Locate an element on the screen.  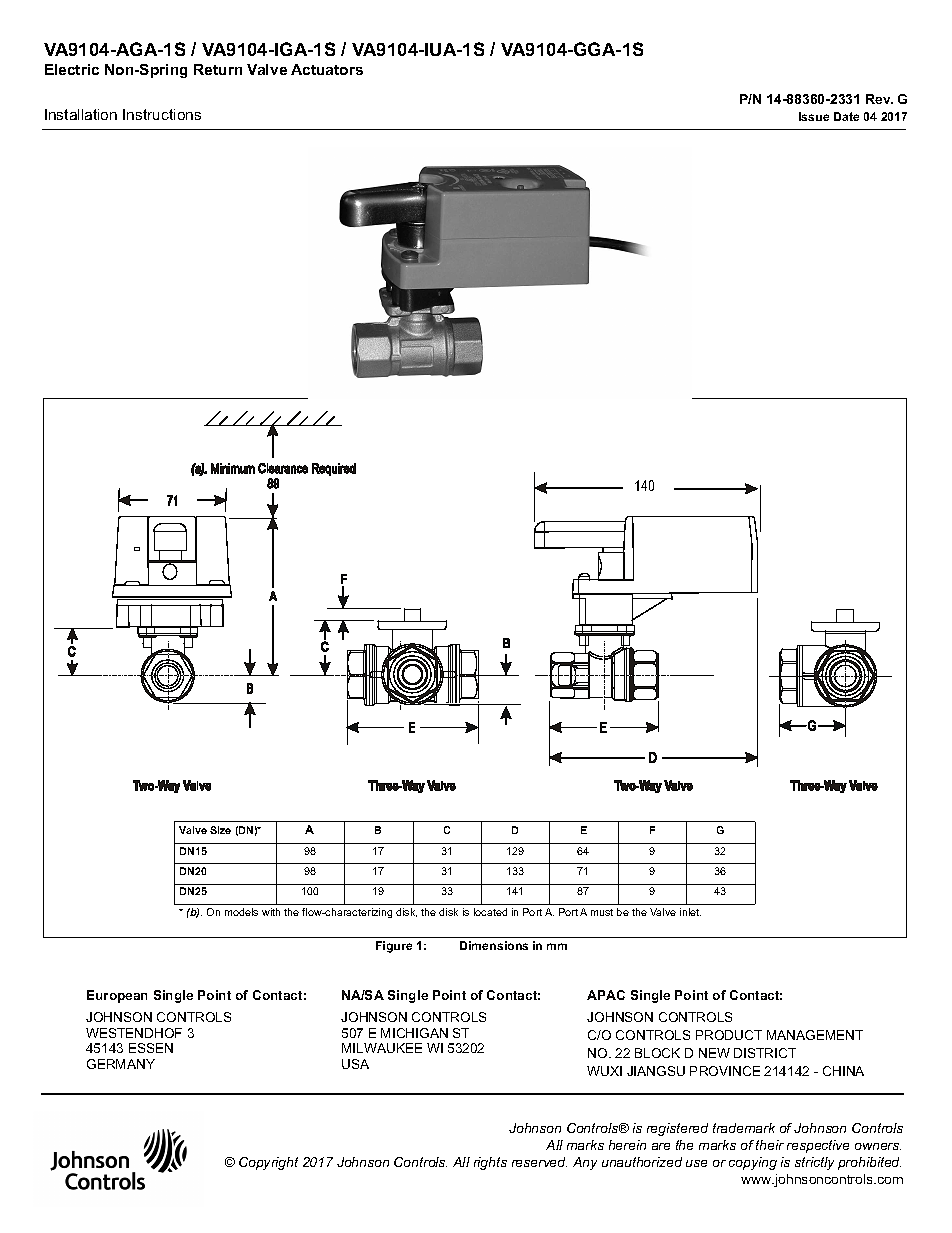
Return is located at coordinates (218, 69).
